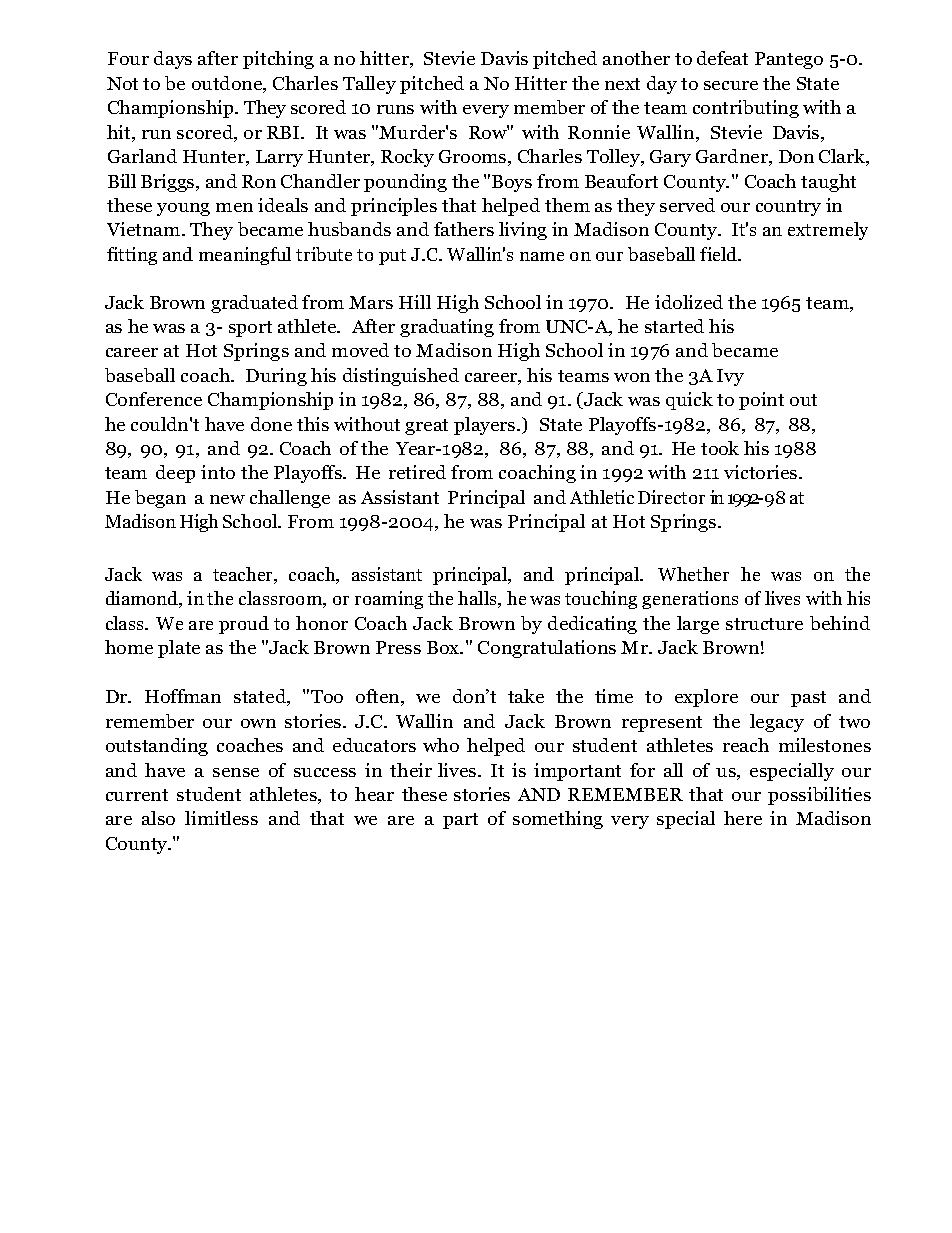 This screenshot has height=1233, width=952. I want to click on proud, so click(244, 625).
